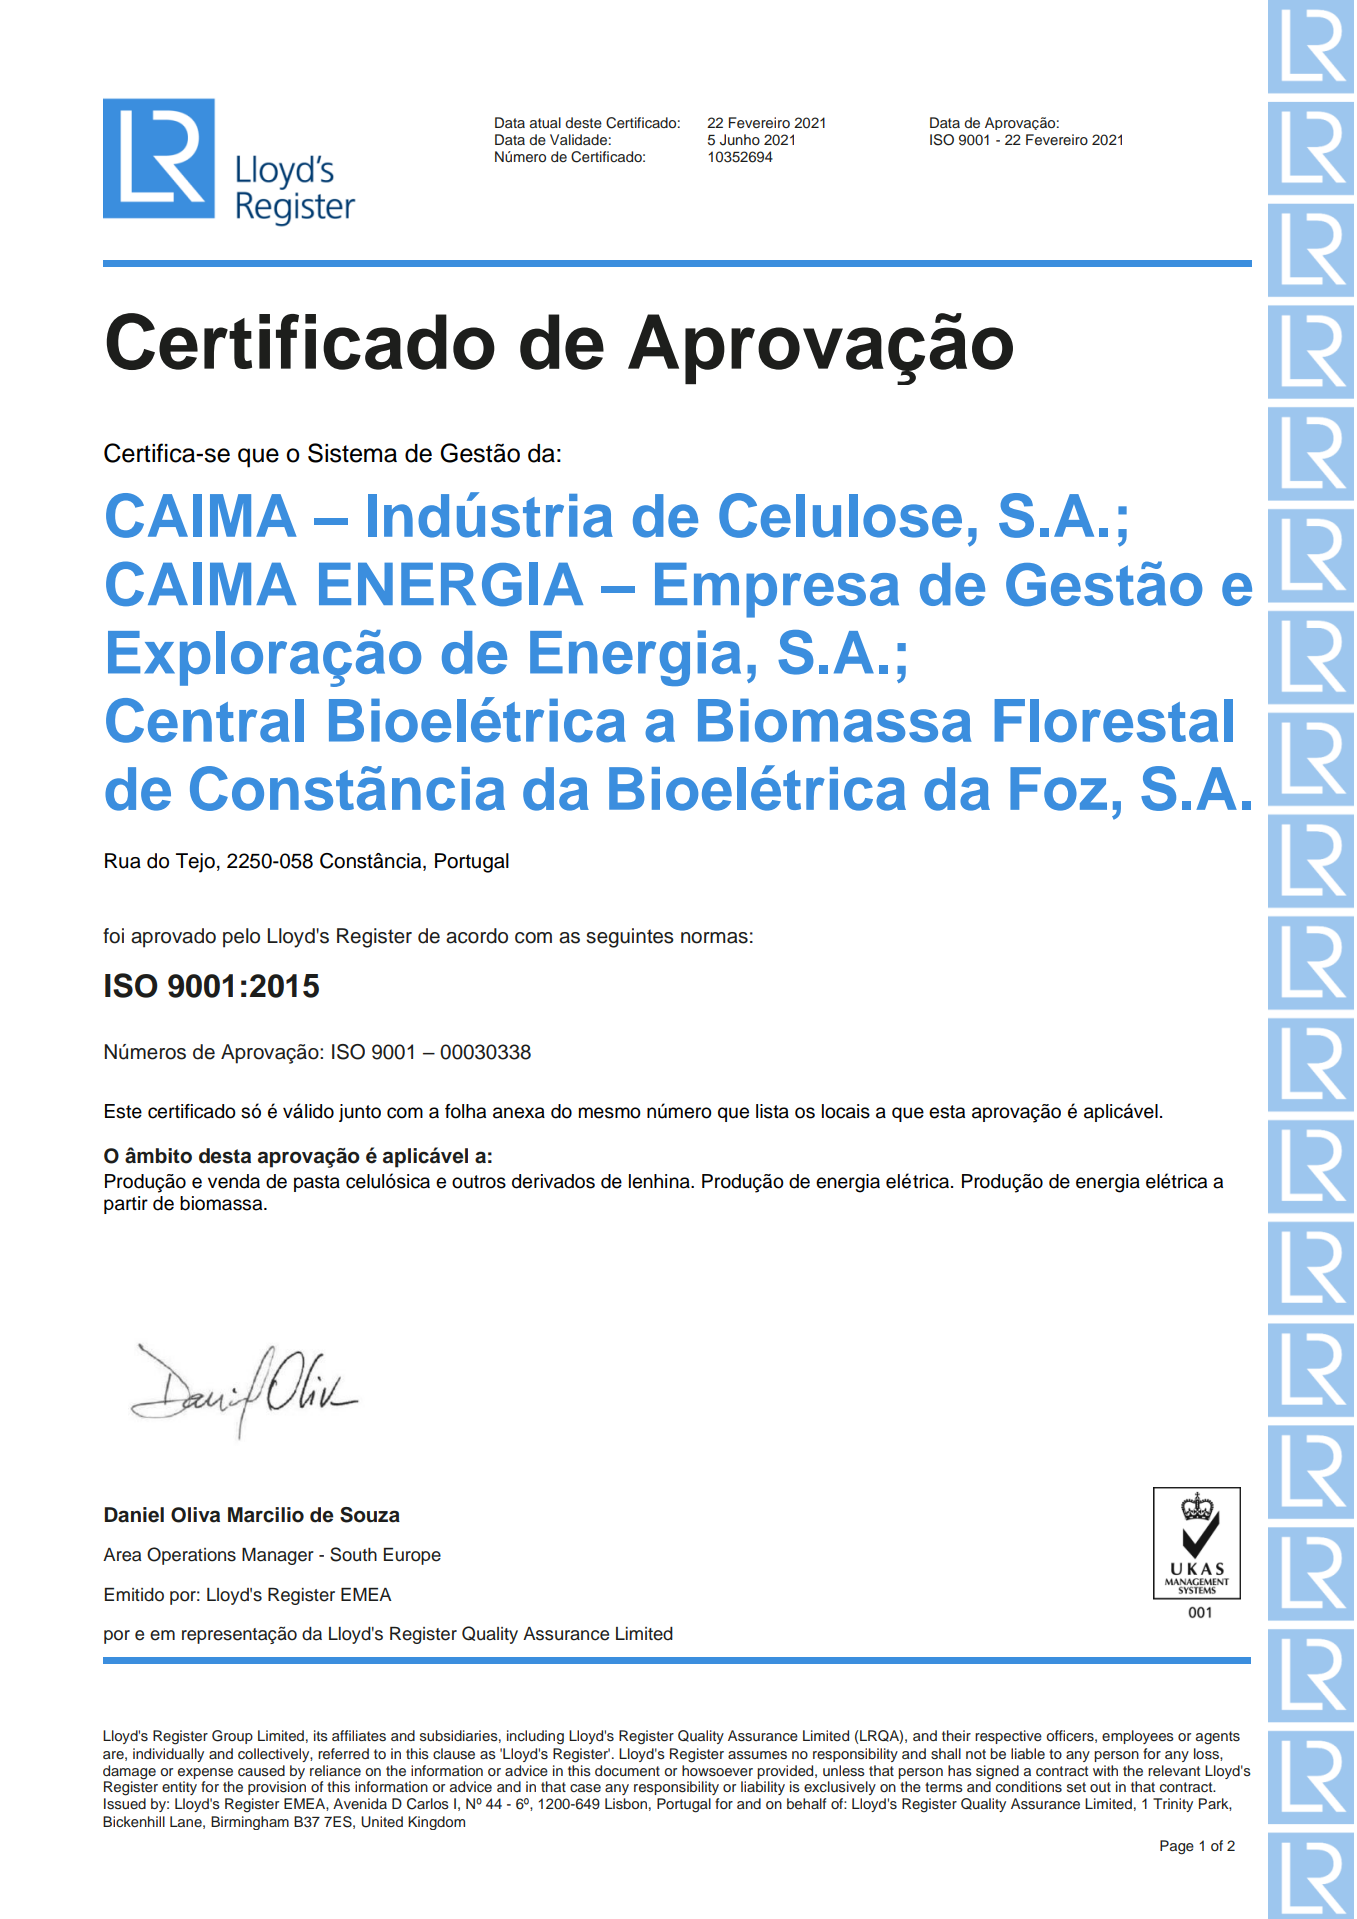  Describe the element at coordinates (241, 938) in the document. I see `pelo` at that location.
